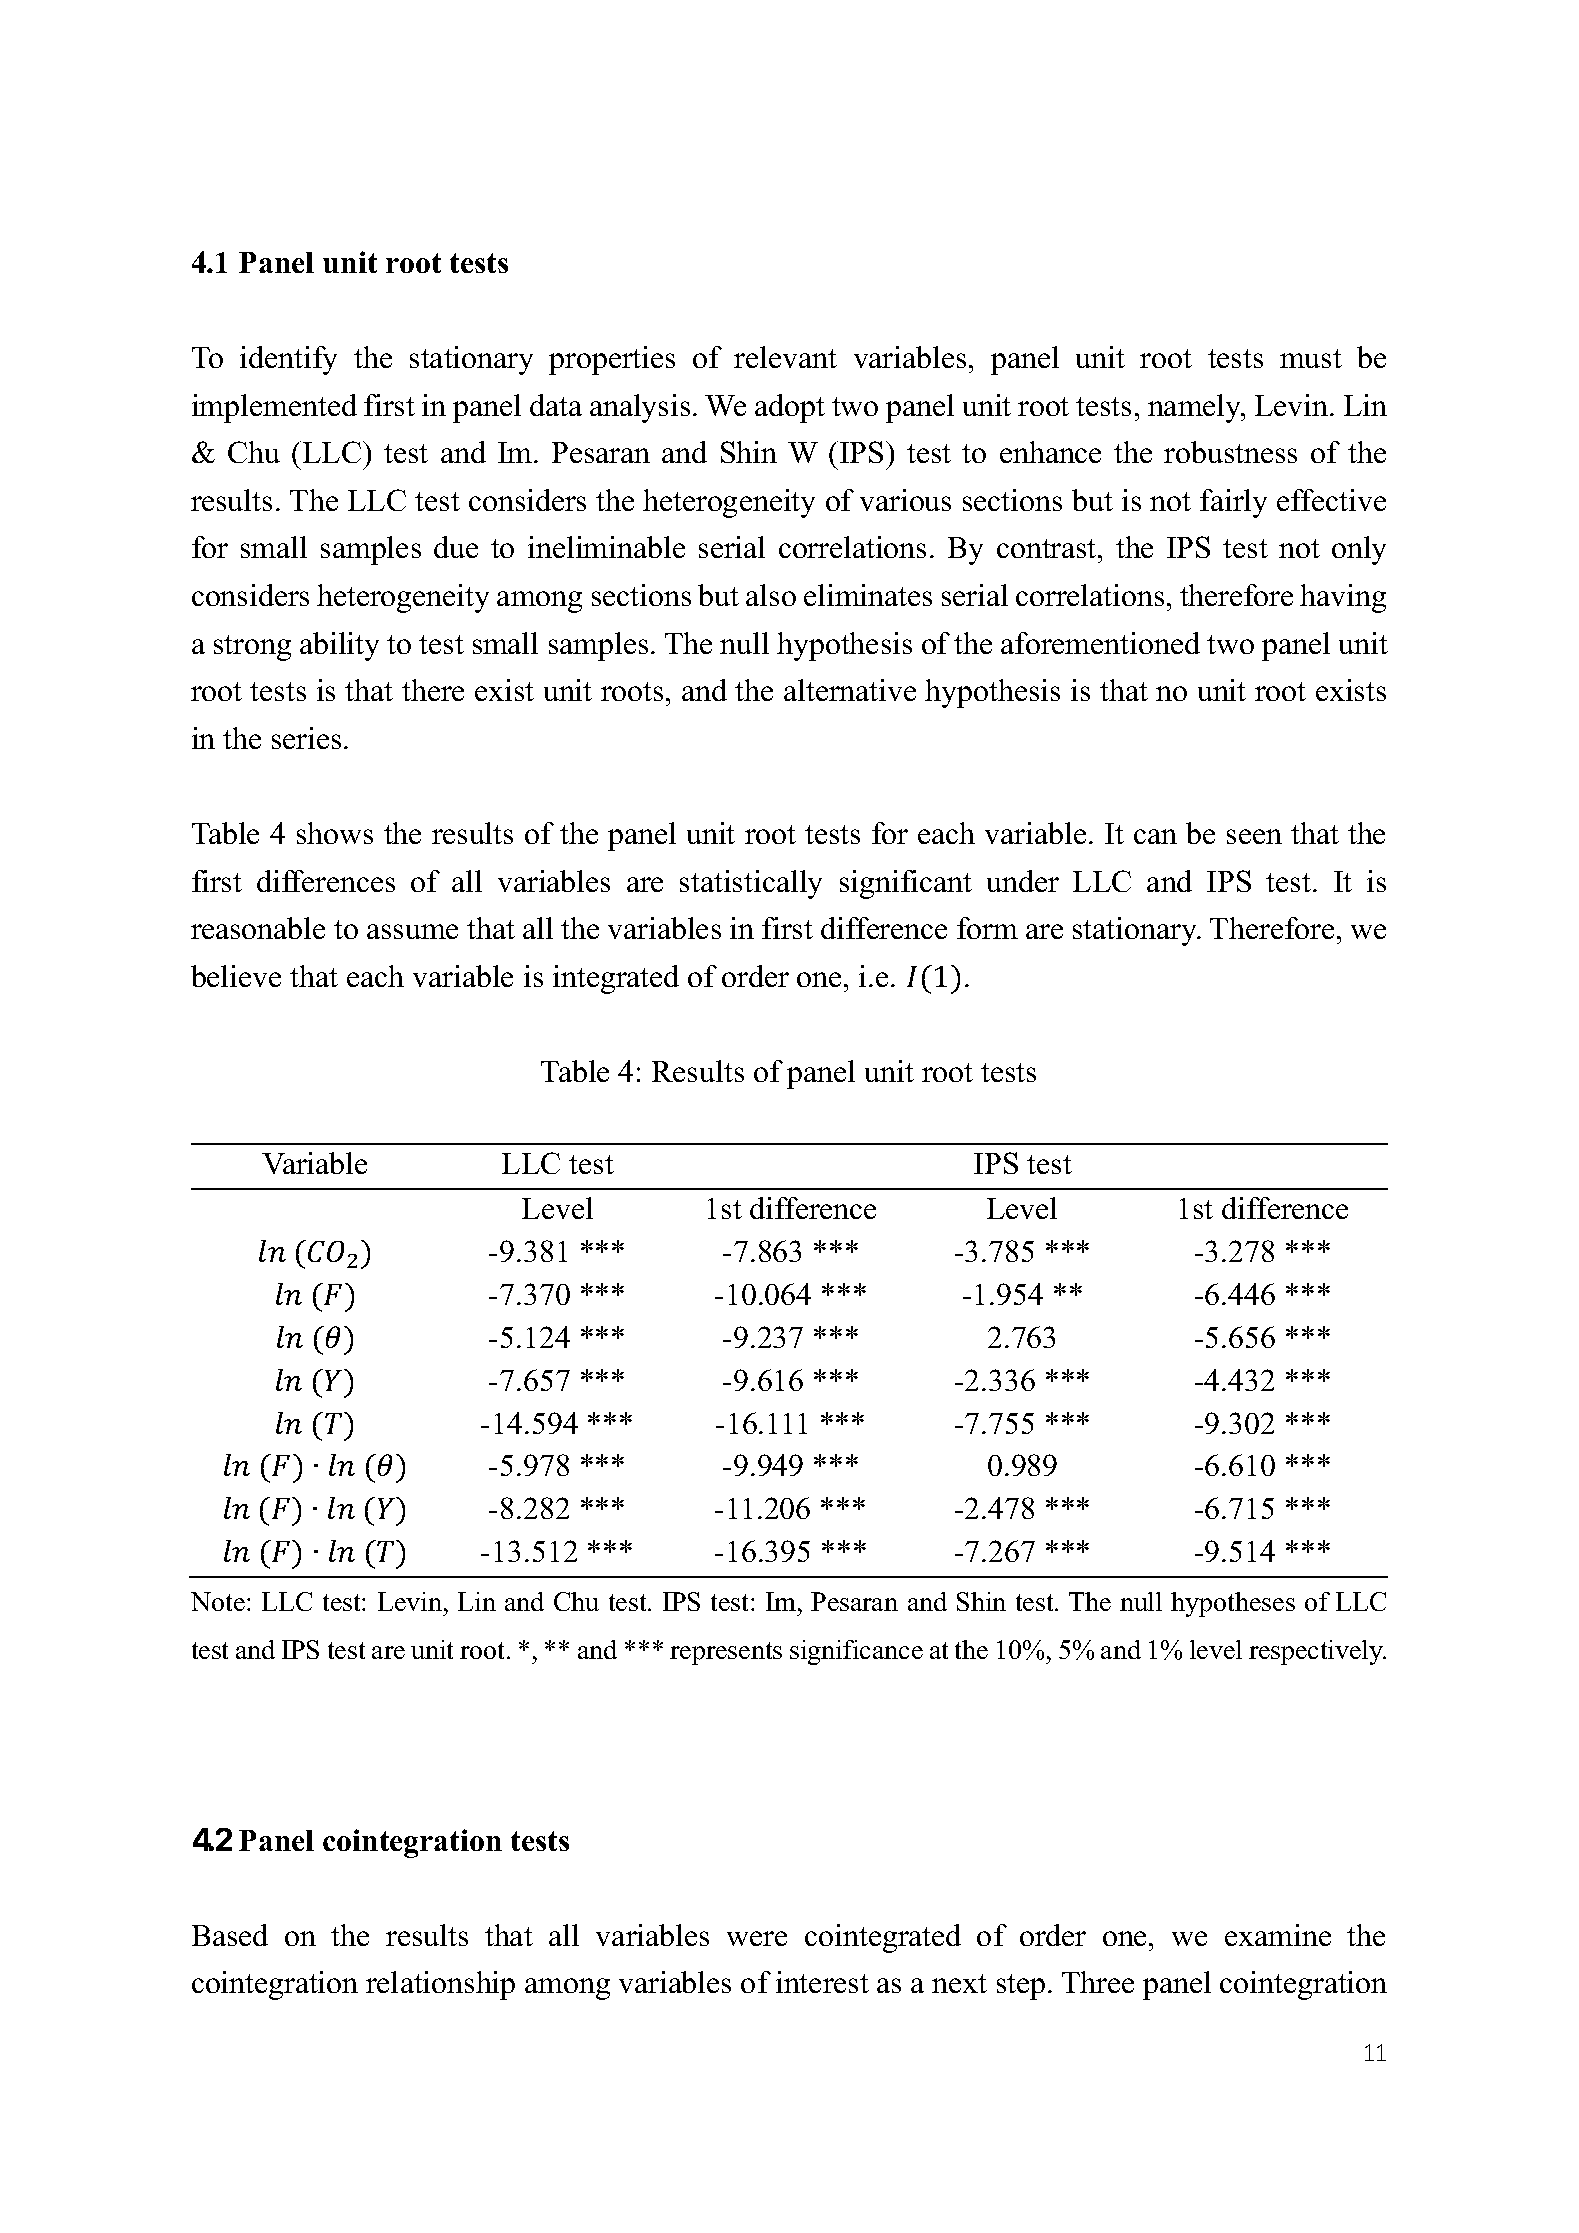  I want to click on seen, so click(1254, 836).
